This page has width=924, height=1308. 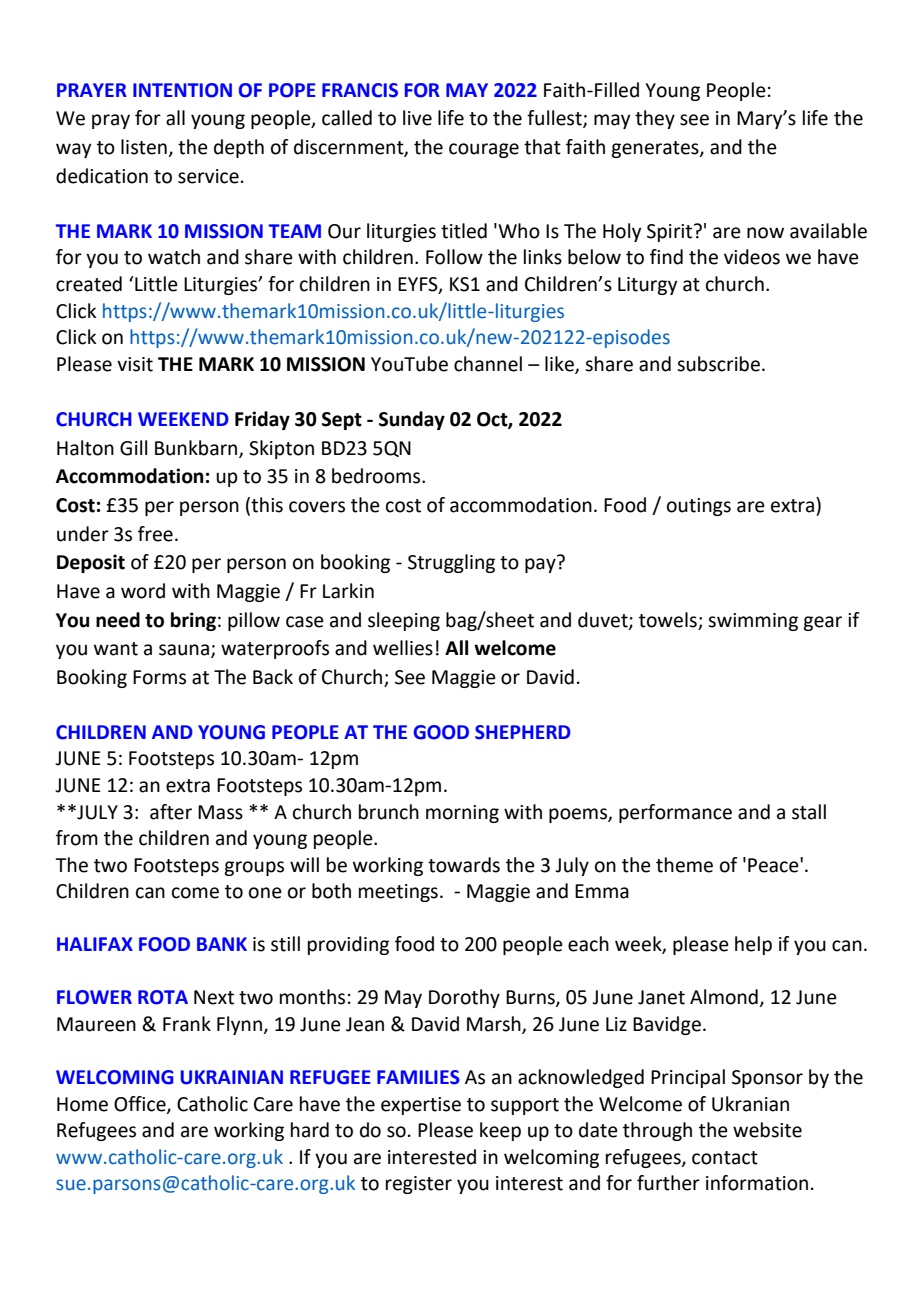 What do you see at coordinates (725, 1158) in the page?
I see `contact` at bounding box center [725, 1158].
